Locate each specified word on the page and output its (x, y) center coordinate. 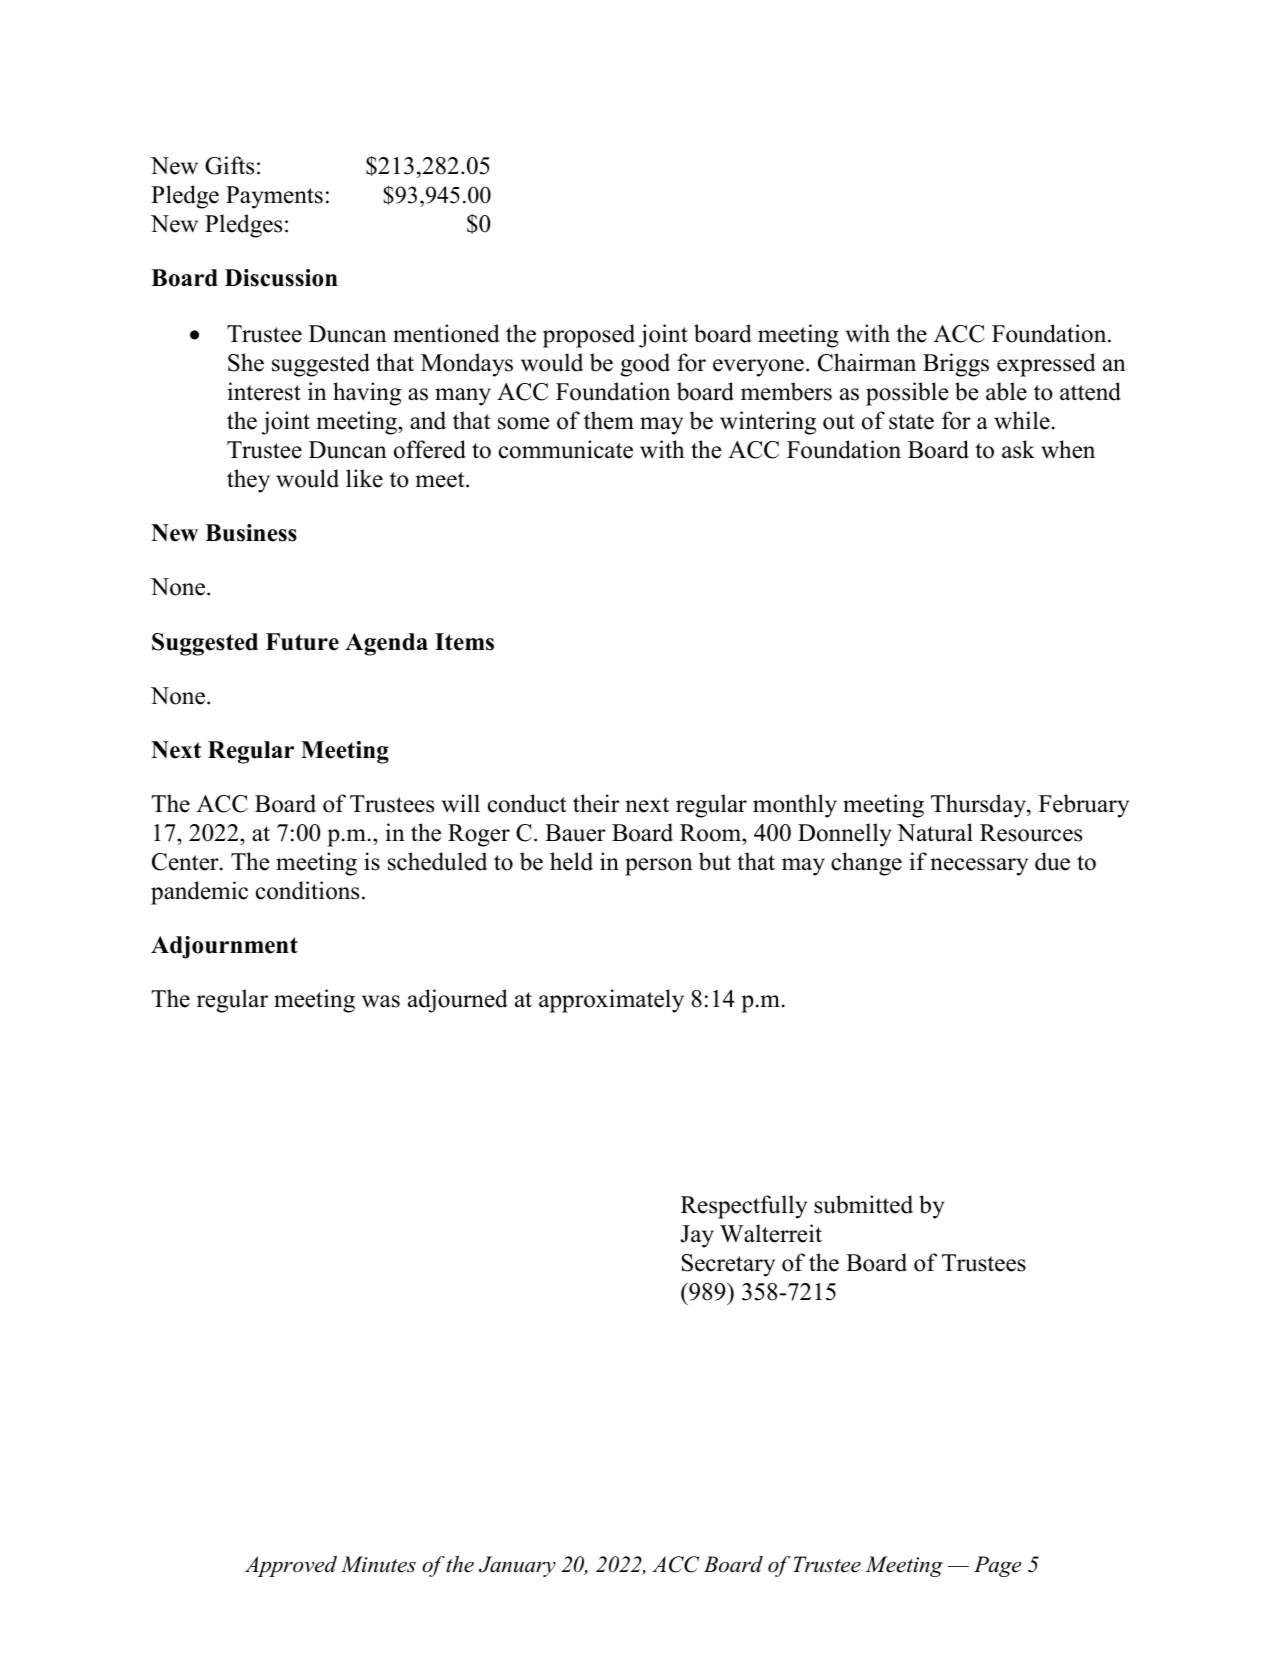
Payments (274, 197)
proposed (589, 336)
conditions (307, 890)
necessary (979, 867)
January (517, 1566)
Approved (291, 1566)
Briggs (956, 365)
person (659, 867)
